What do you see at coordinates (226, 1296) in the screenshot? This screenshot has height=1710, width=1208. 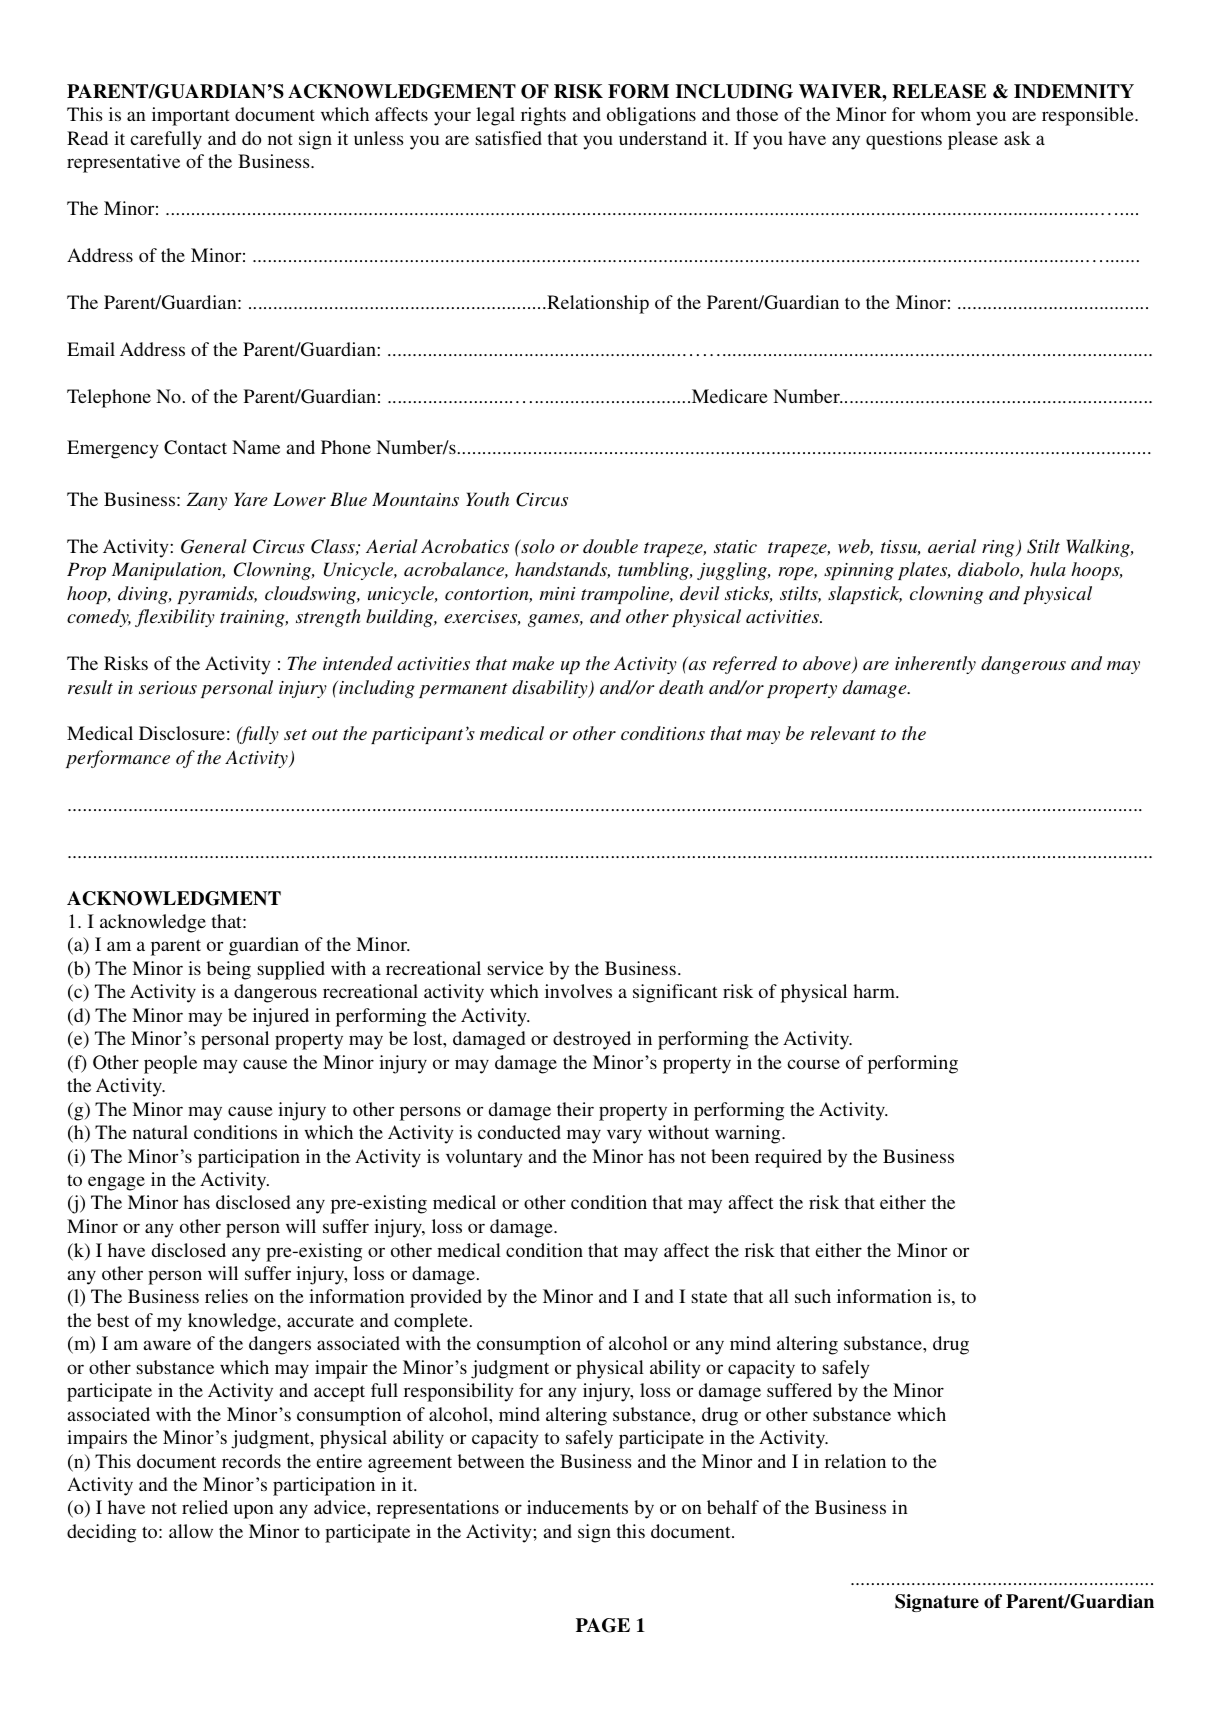 I see `relies` at bounding box center [226, 1296].
